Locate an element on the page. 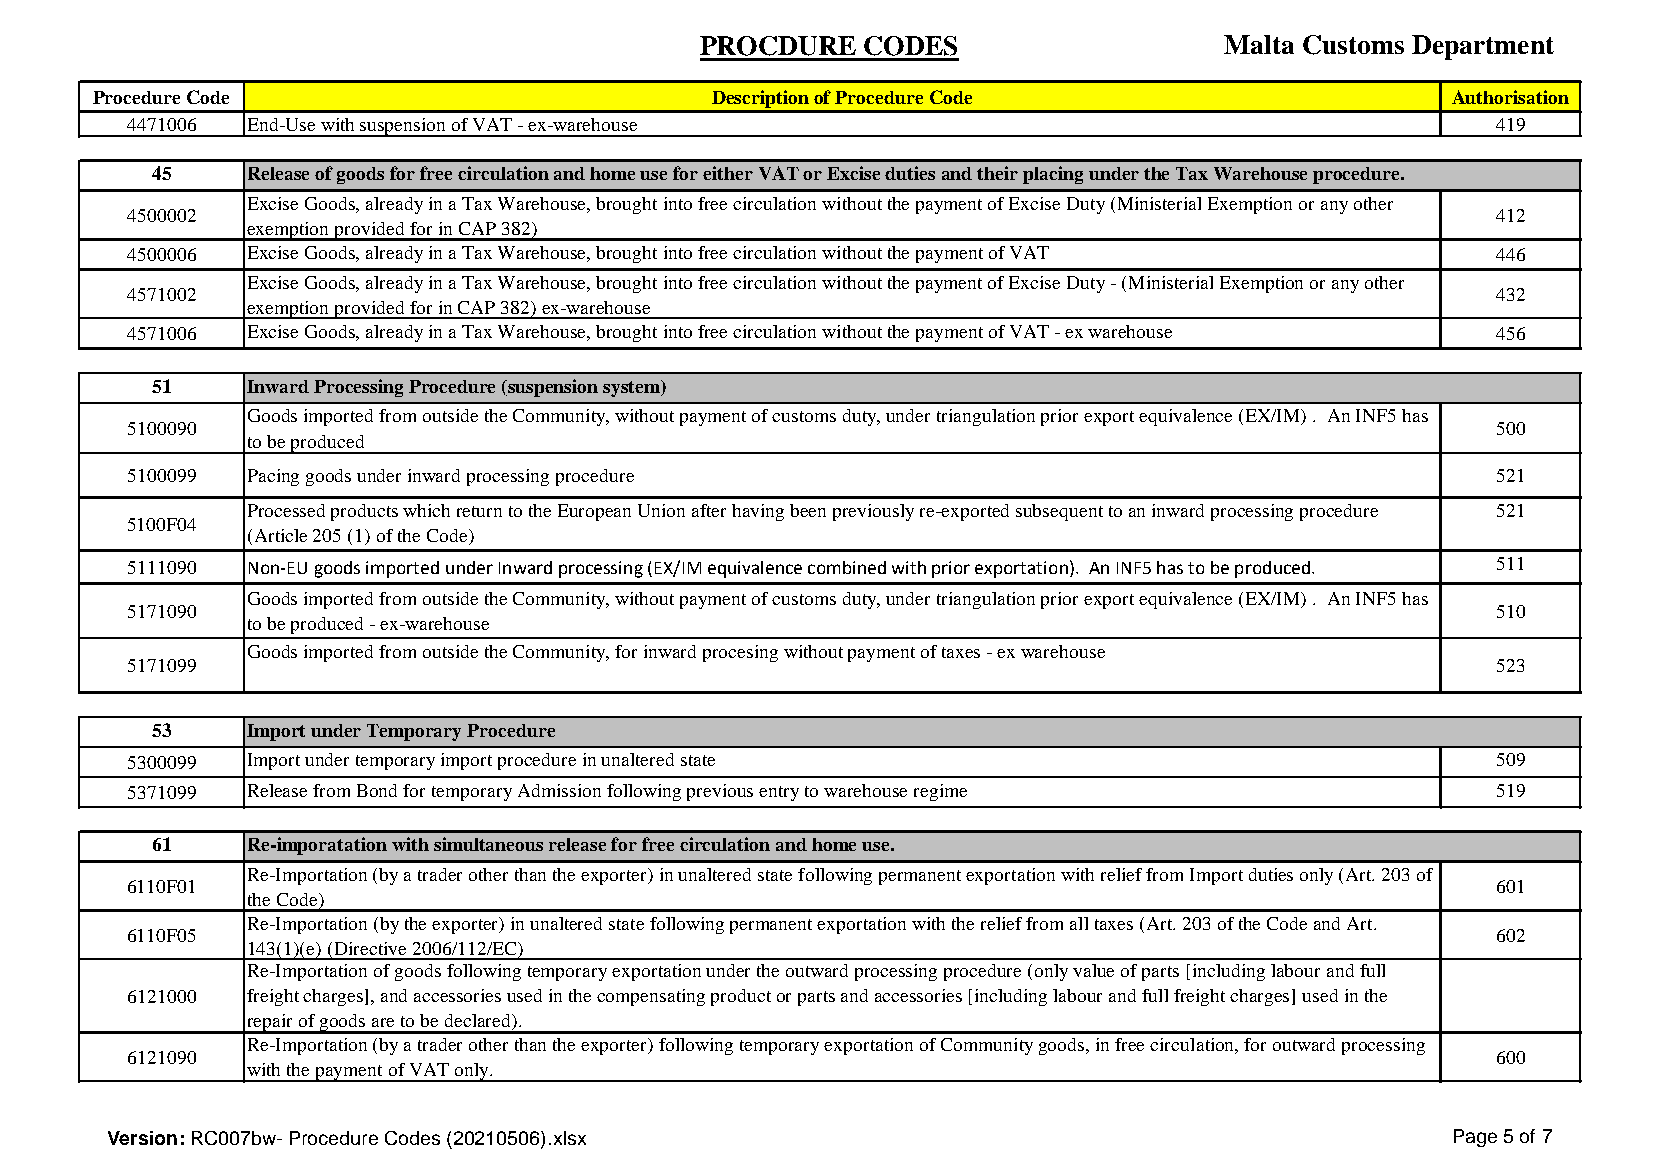  regime is located at coordinates (940, 792).
